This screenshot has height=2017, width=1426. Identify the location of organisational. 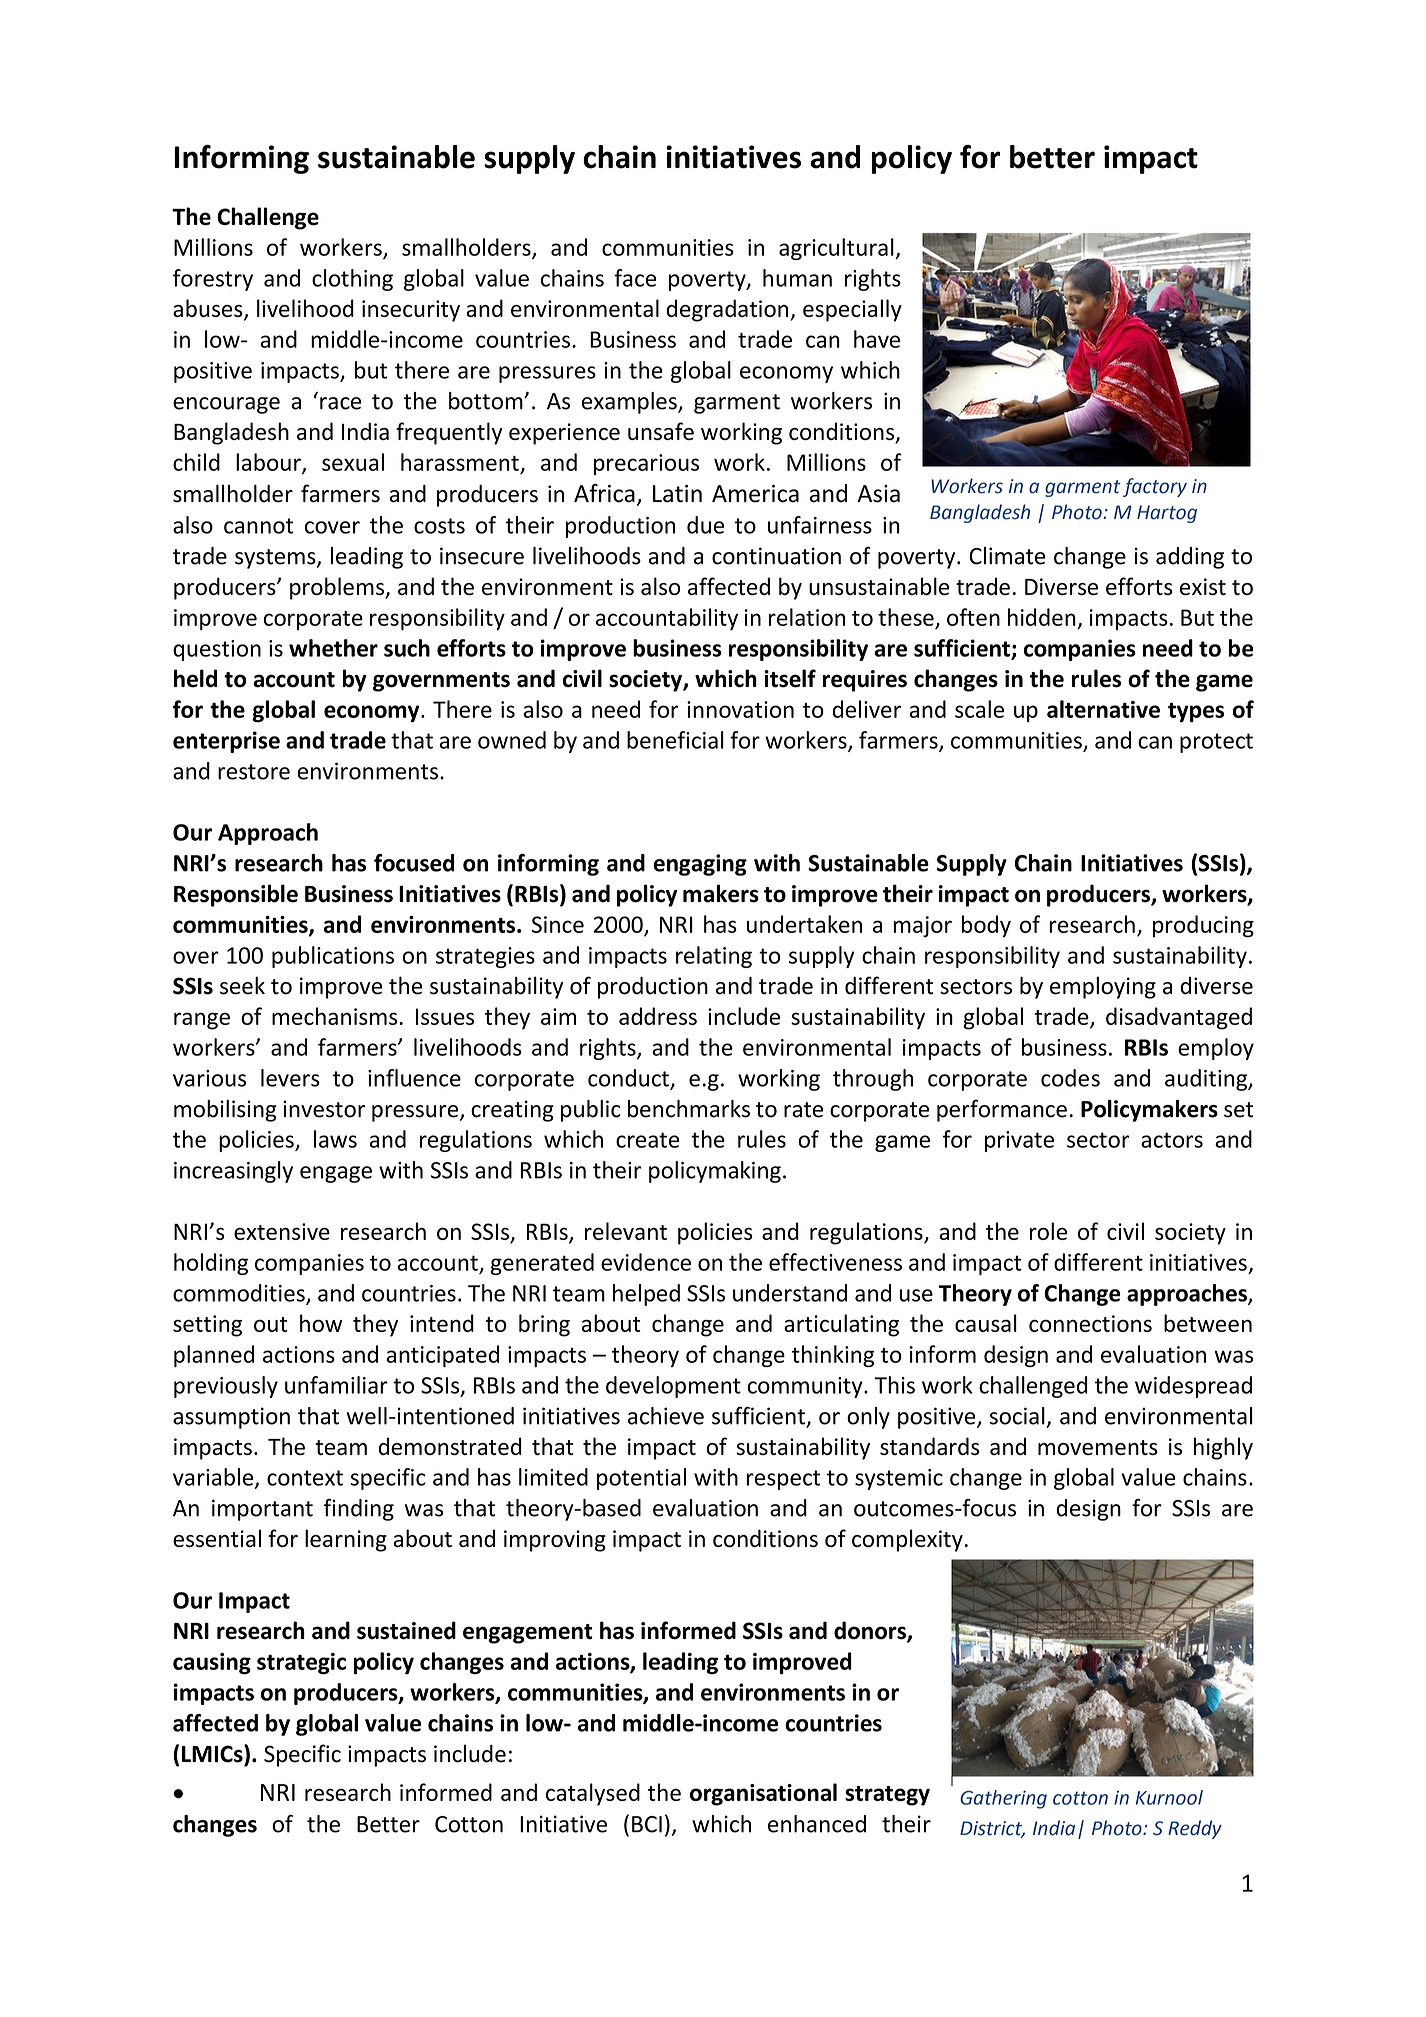
(763, 1794).
